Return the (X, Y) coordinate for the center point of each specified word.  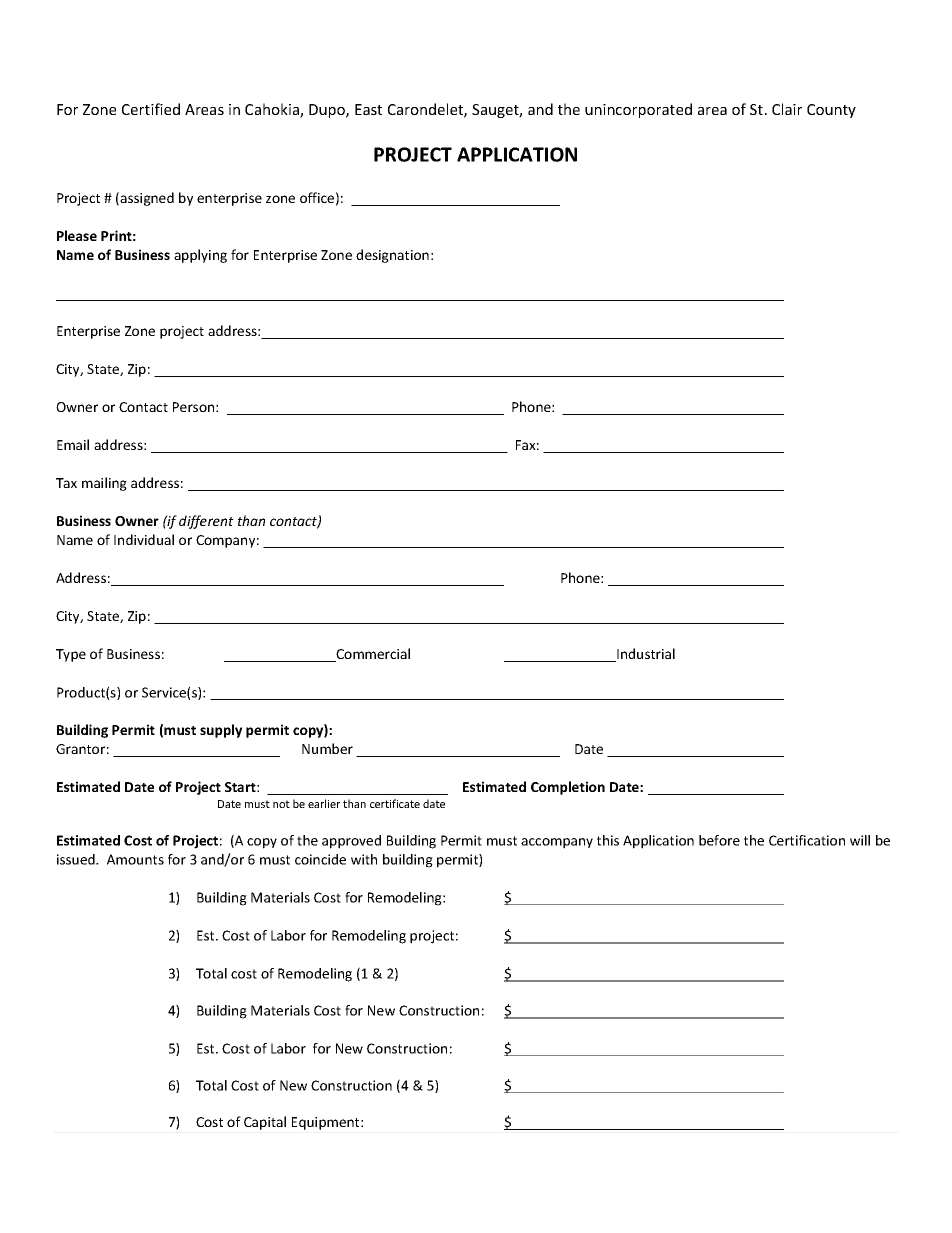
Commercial (372, 655)
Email (73, 444)
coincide (320, 859)
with (364, 859)
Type (71, 655)
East (368, 109)
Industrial (645, 655)
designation (392, 256)
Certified (151, 109)
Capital (265, 1123)
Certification (807, 840)
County (831, 111)
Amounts (135, 859)
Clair (787, 109)
